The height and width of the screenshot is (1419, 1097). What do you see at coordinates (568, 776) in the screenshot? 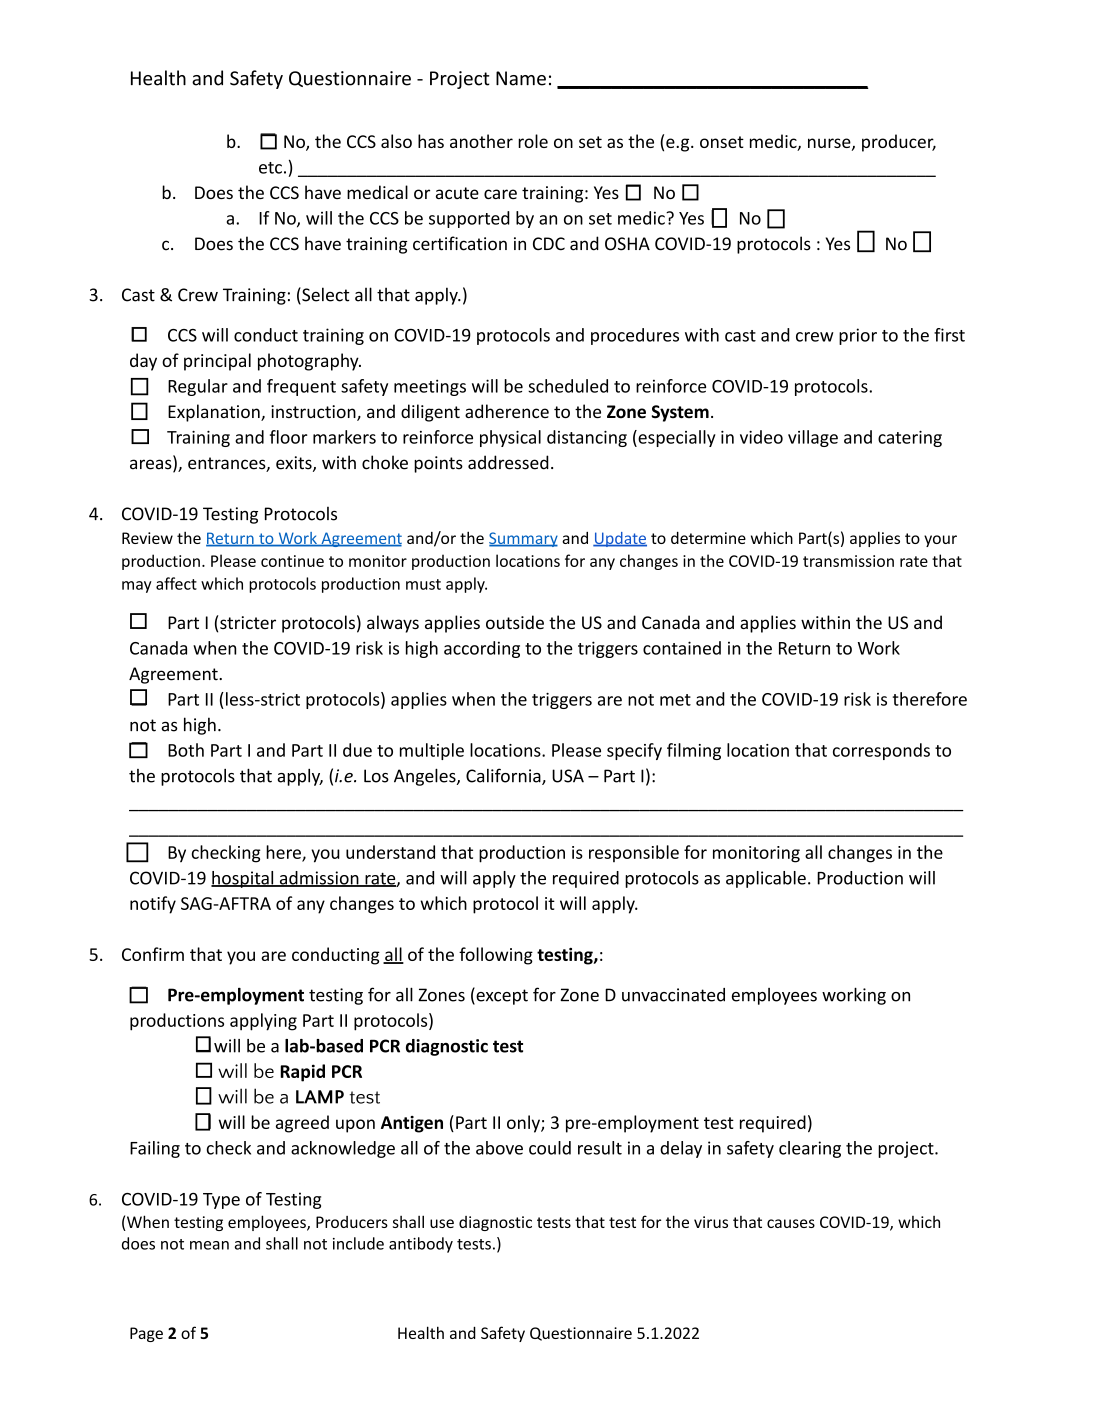
I see `USA` at bounding box center [568, 776].
